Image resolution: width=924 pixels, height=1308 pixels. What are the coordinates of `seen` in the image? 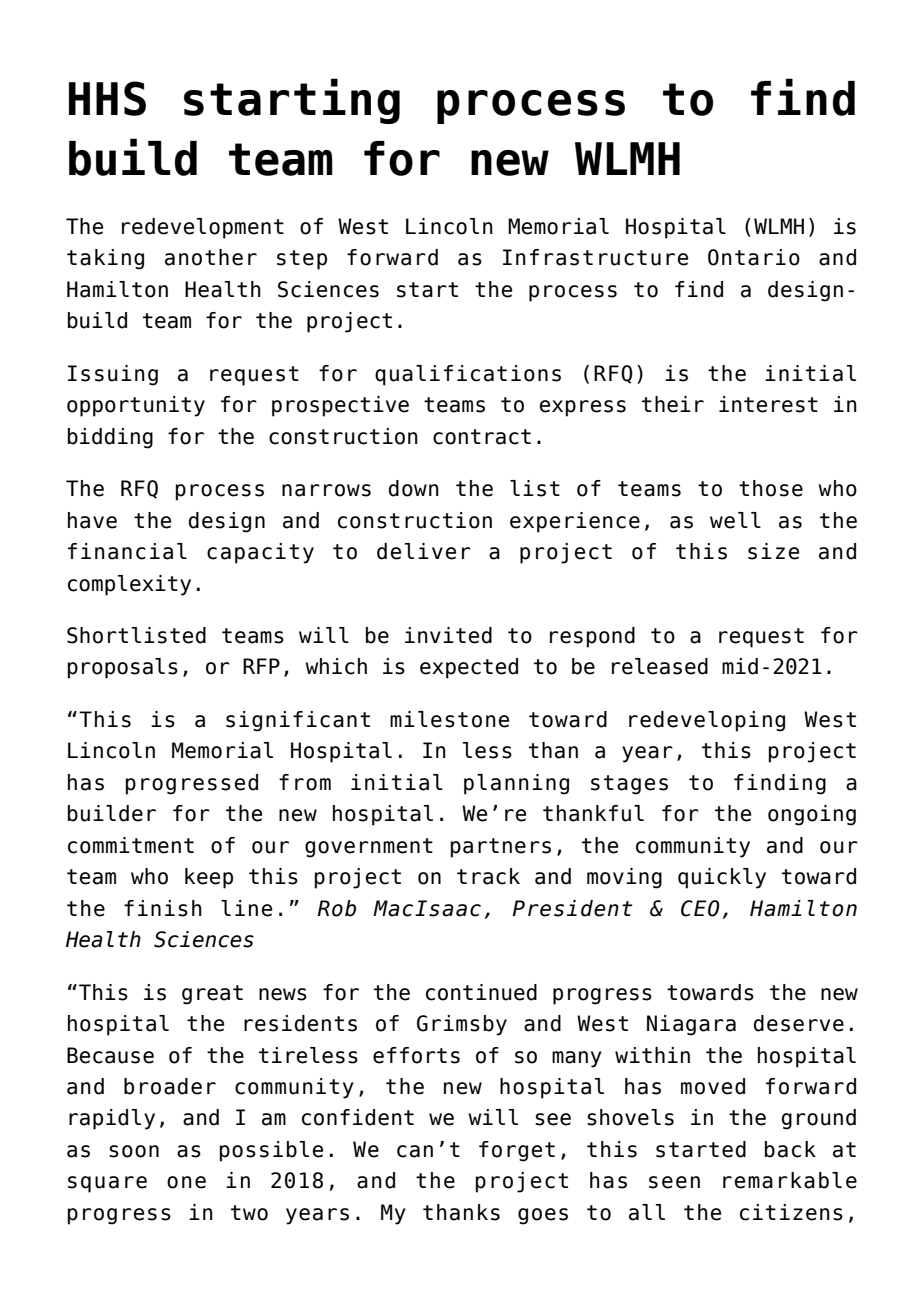 It's located at (674, 1182).
